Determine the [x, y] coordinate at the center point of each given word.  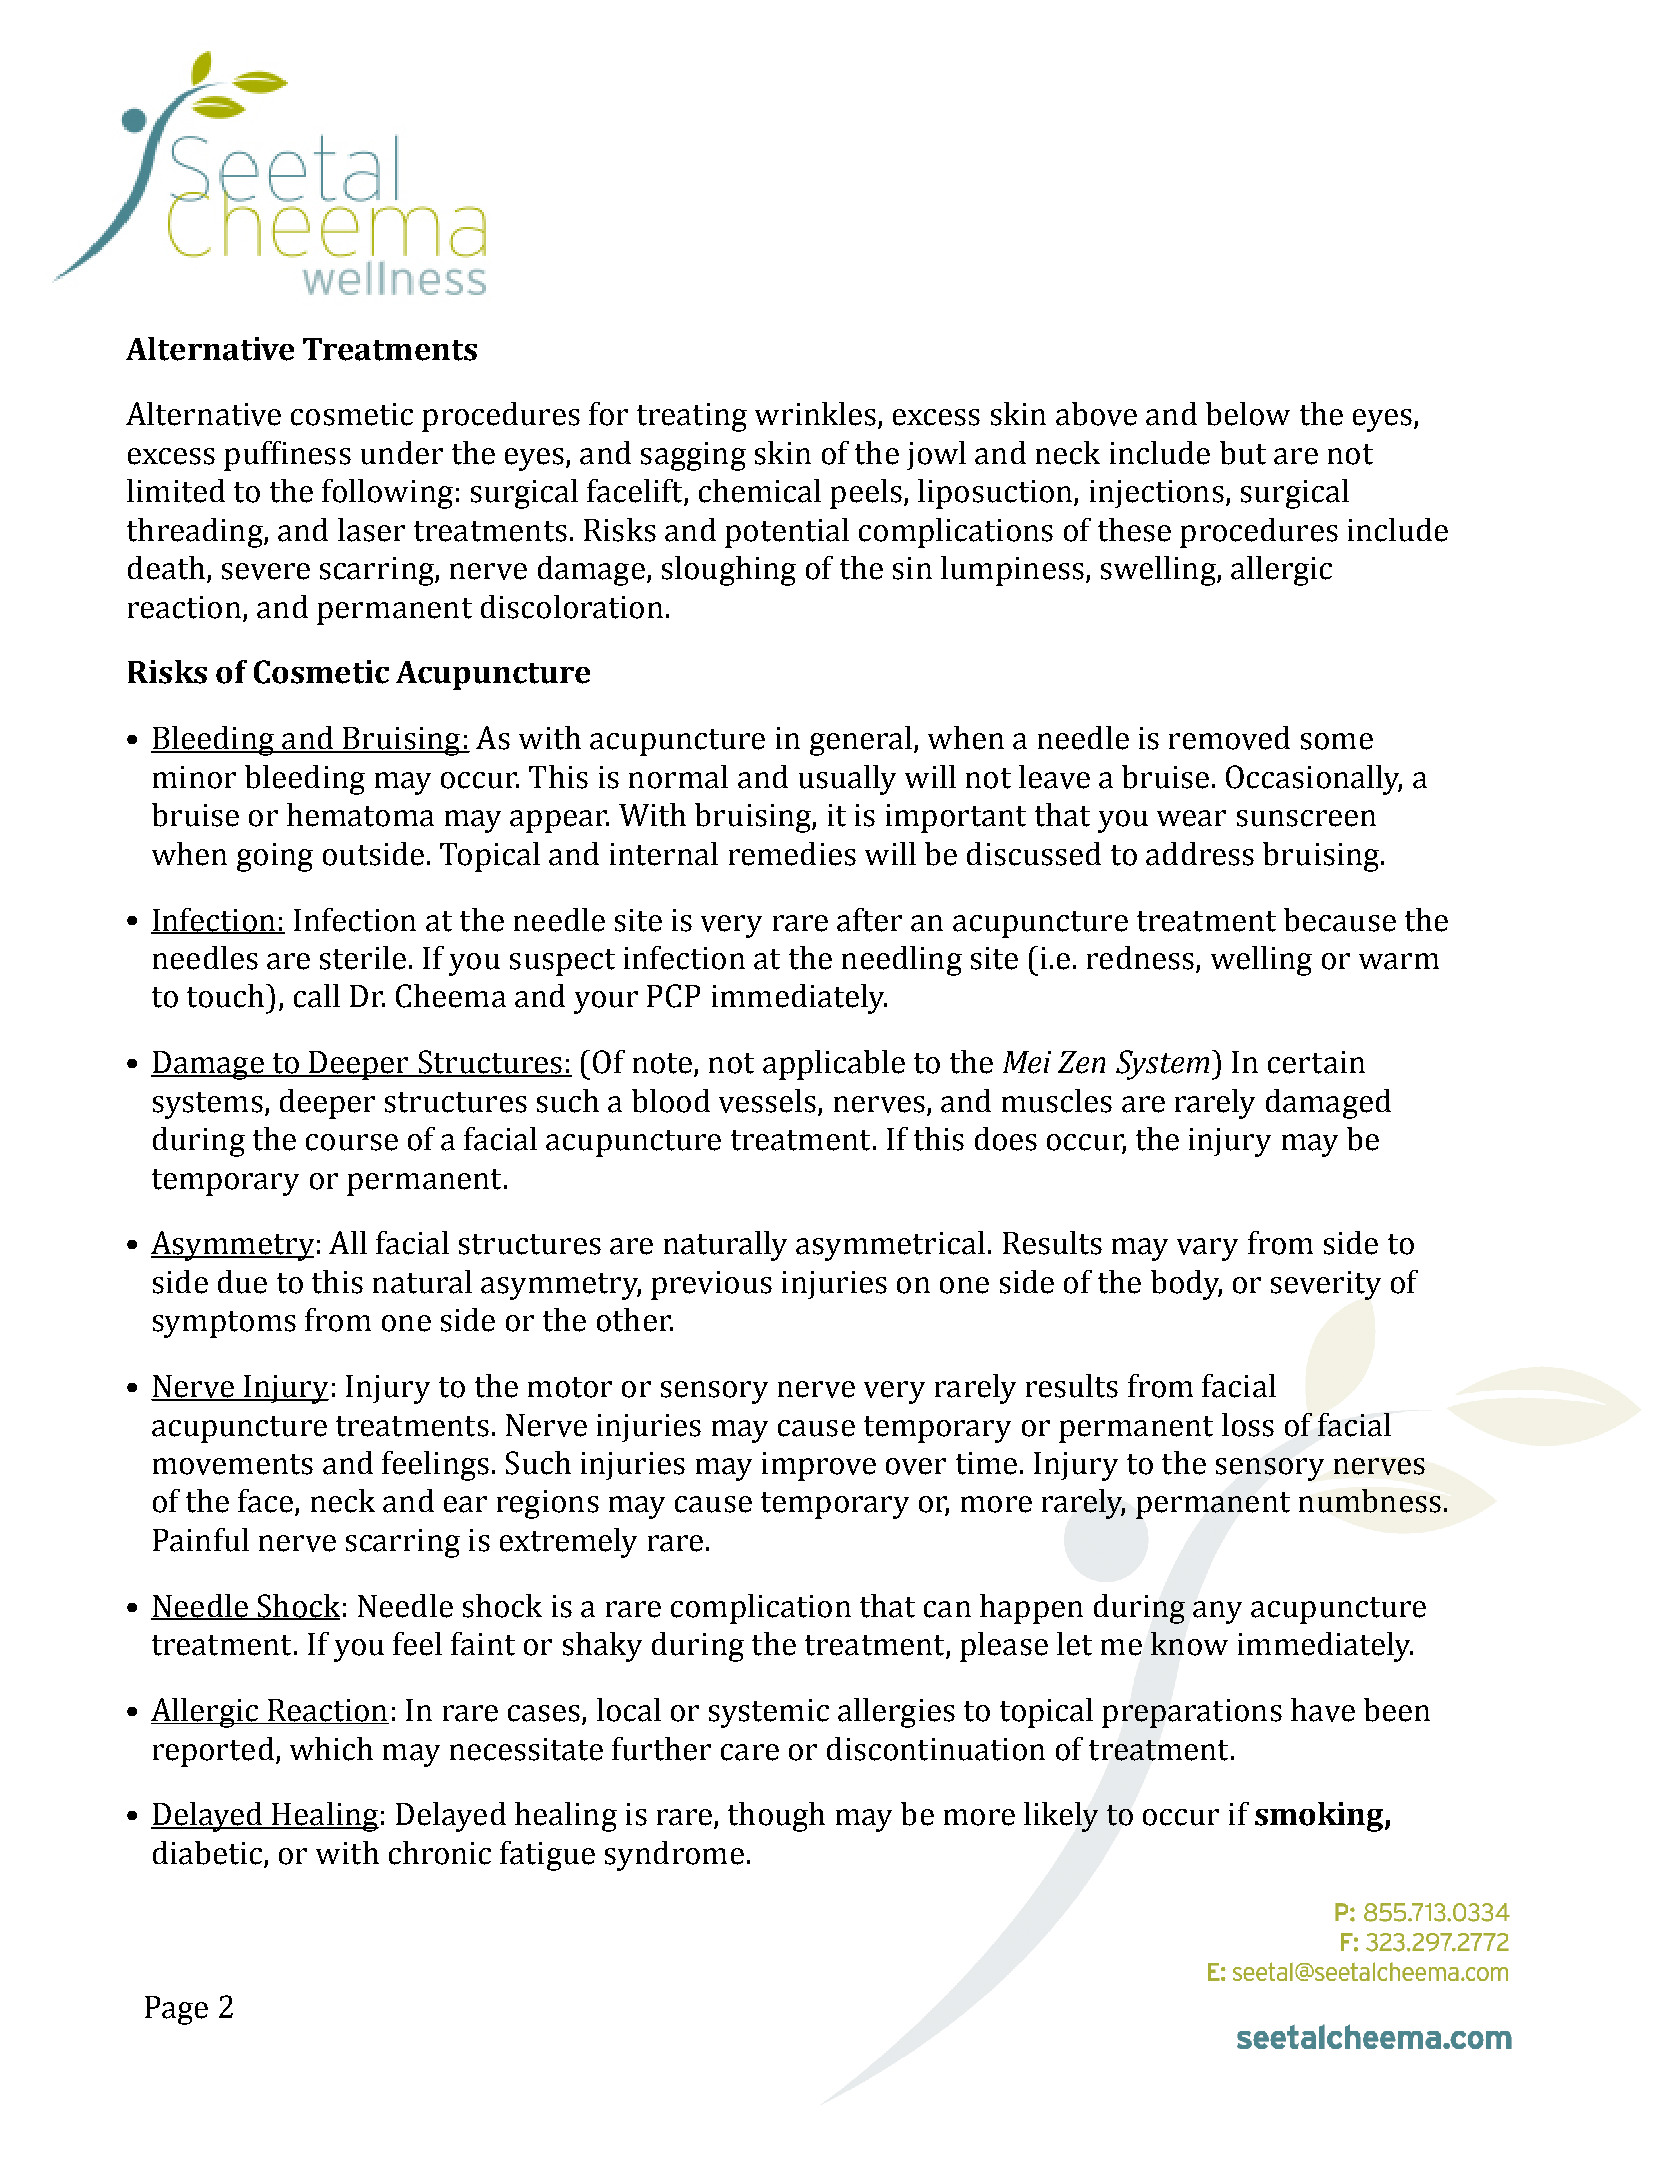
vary [1207, 1249]
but [1243, 453]
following [387, 494]
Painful [201, 1540]
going [275, 857]
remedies [792, 854]
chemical [760, 491]
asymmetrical [890, 1246]
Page [176, 2010]
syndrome [674, 1856]
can [947, 1609]
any [1217, 1612]
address [1200, 854]
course [352, 1142]
